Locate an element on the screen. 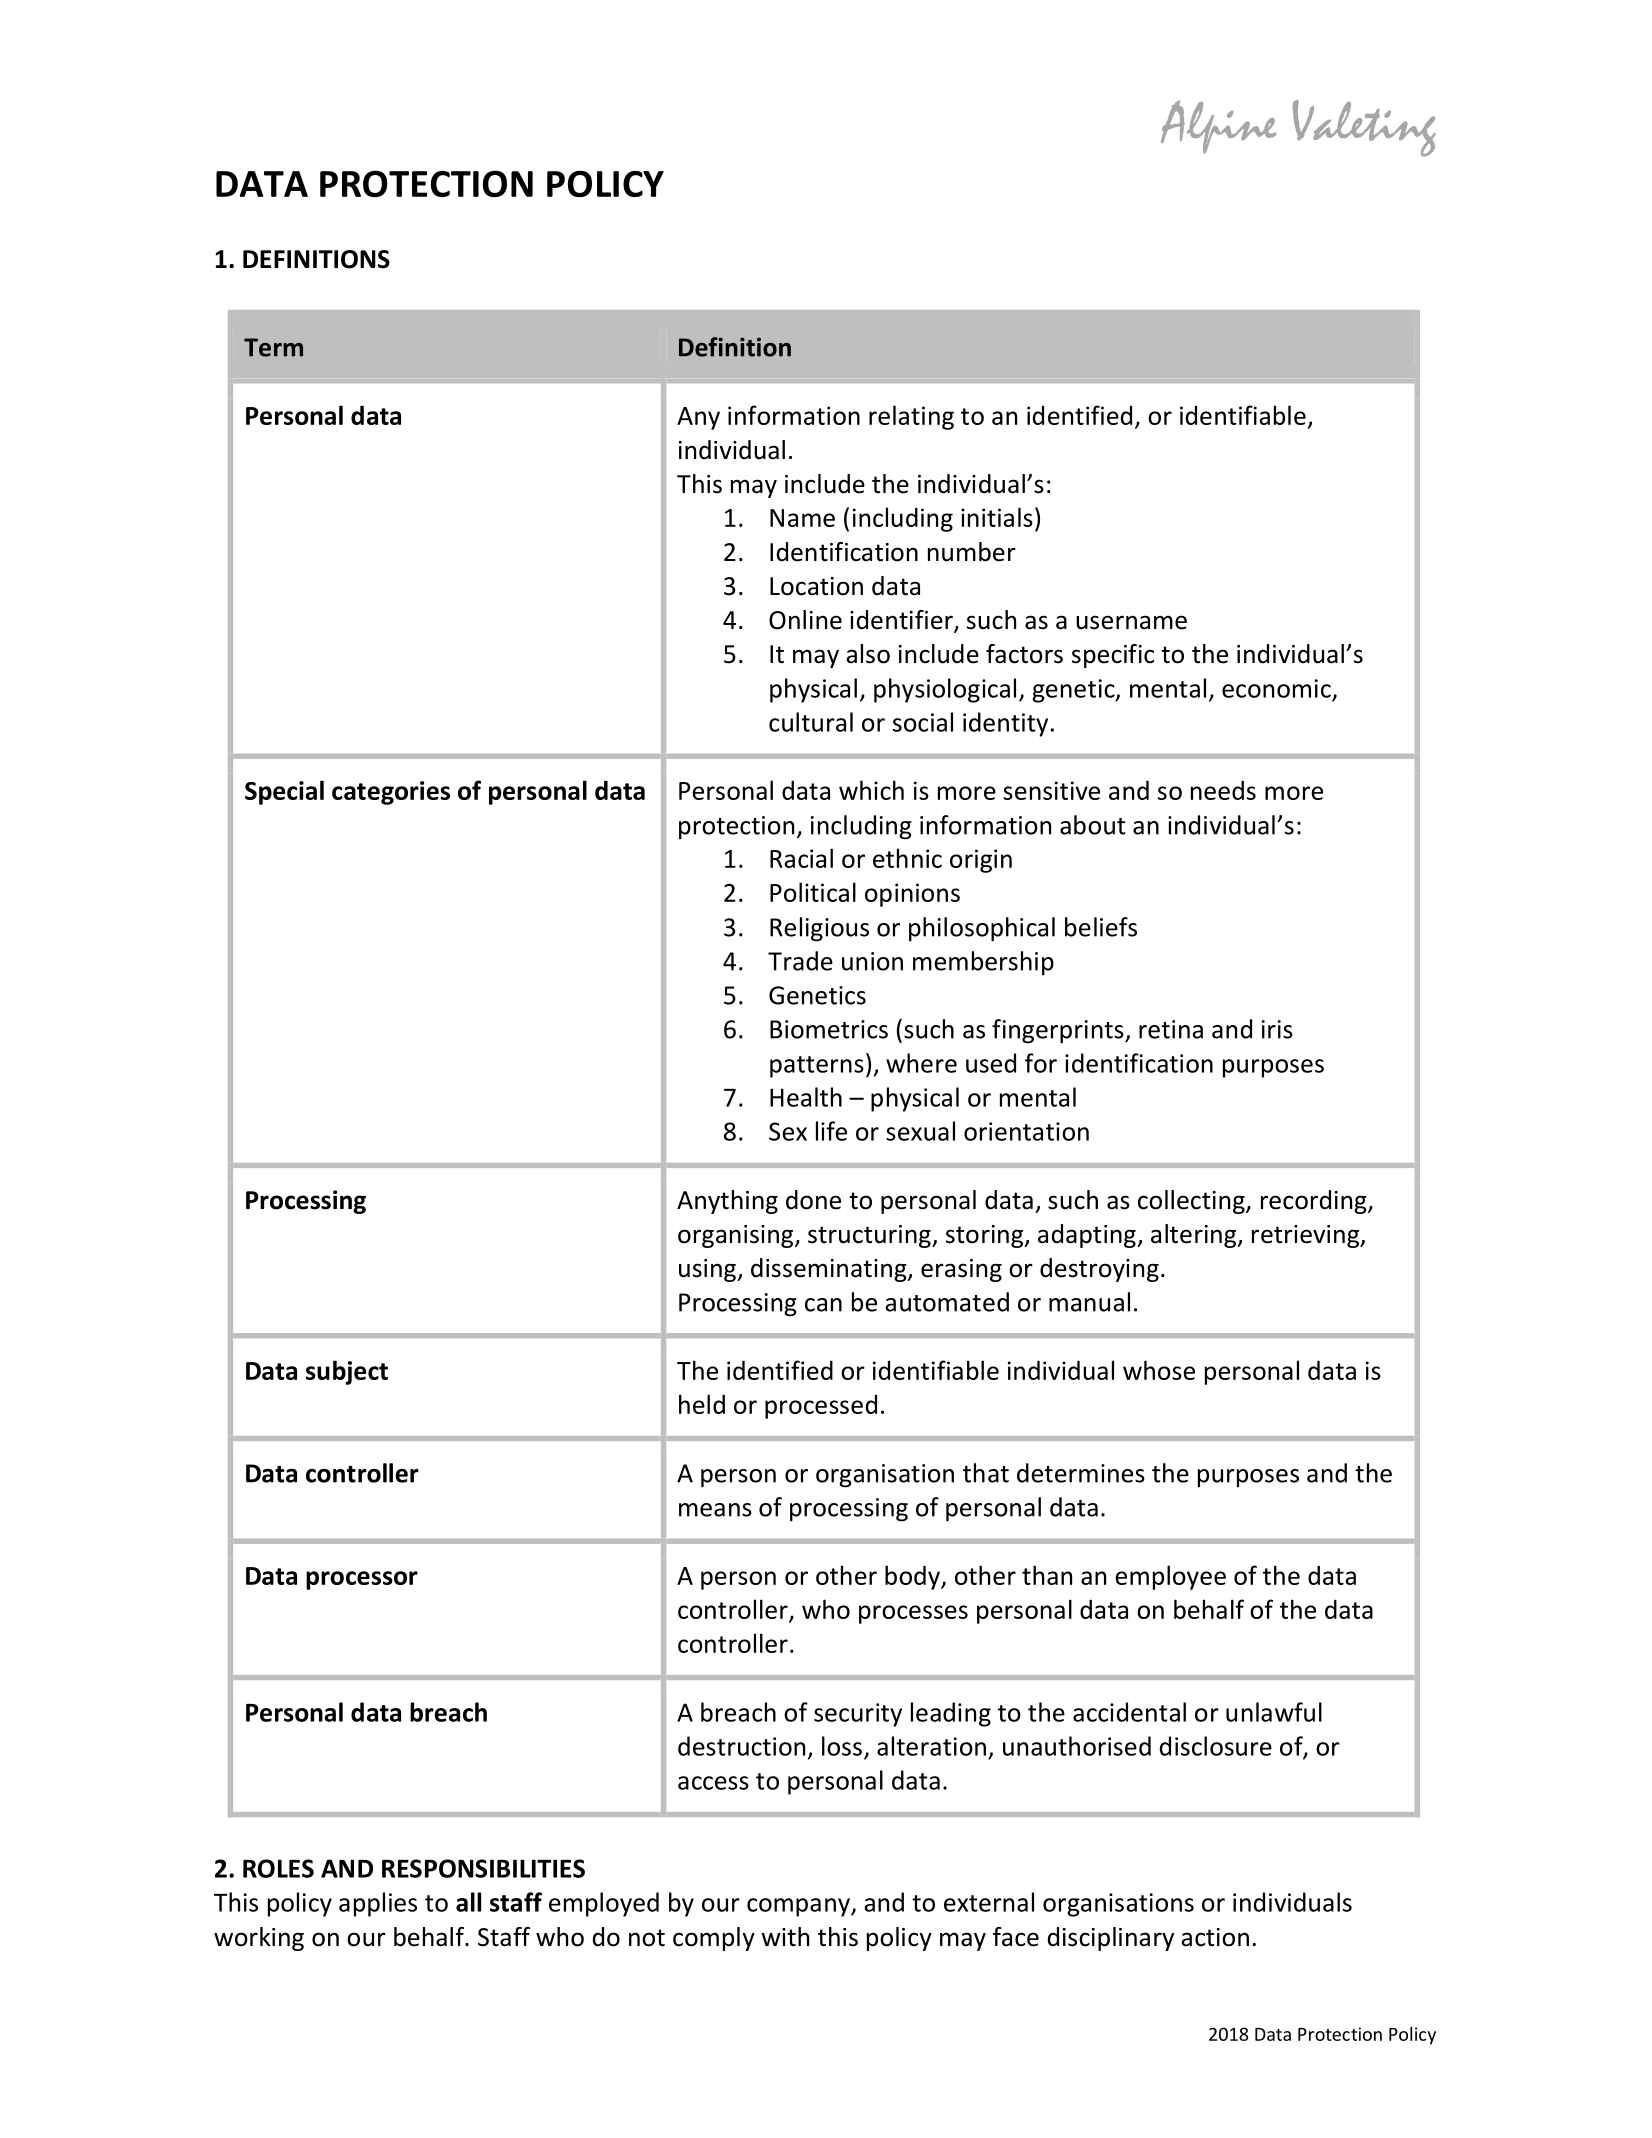  relating is located at coordinates (911, 417).
